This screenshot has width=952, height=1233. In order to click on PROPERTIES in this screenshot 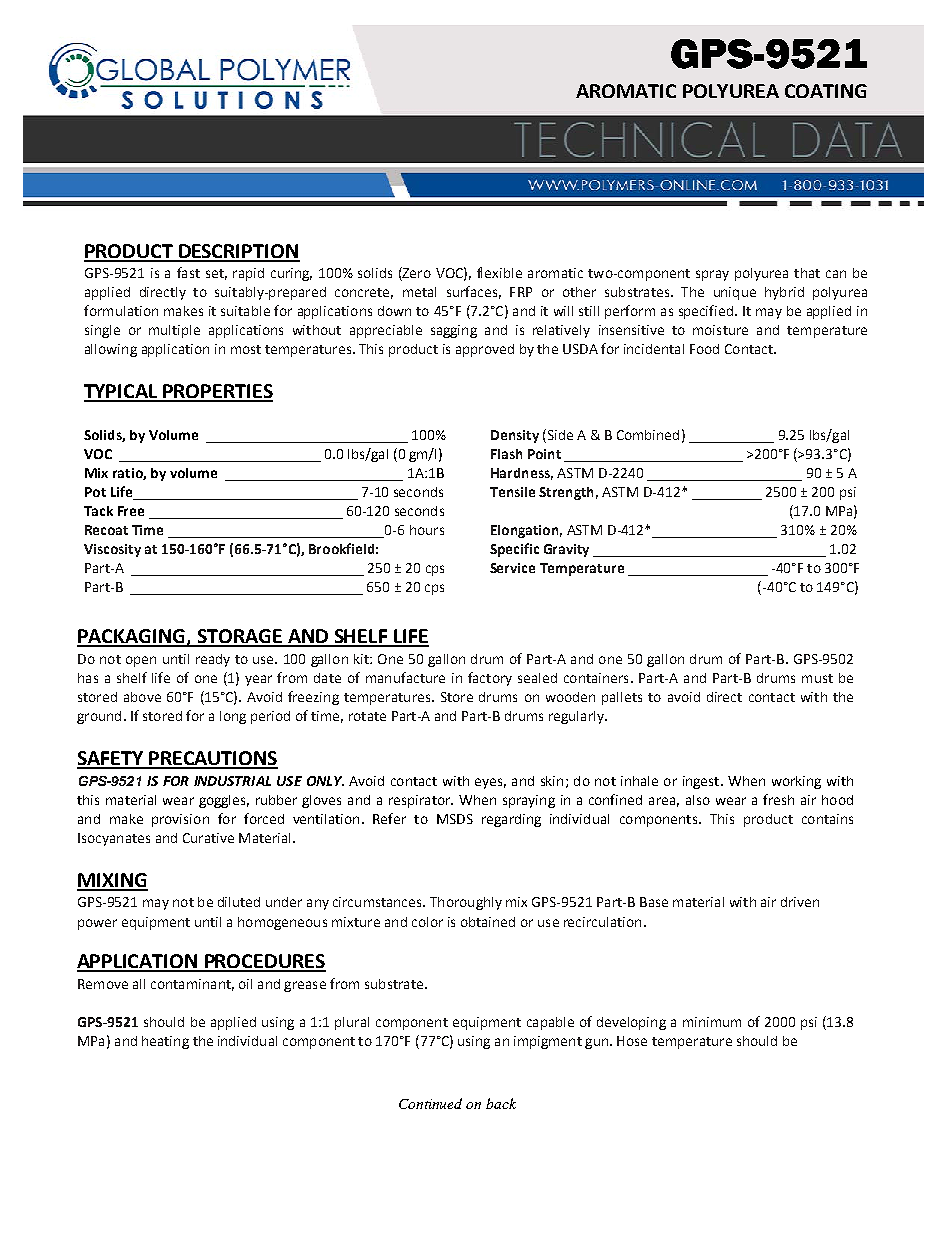, I will do `click(217, 392)`.
